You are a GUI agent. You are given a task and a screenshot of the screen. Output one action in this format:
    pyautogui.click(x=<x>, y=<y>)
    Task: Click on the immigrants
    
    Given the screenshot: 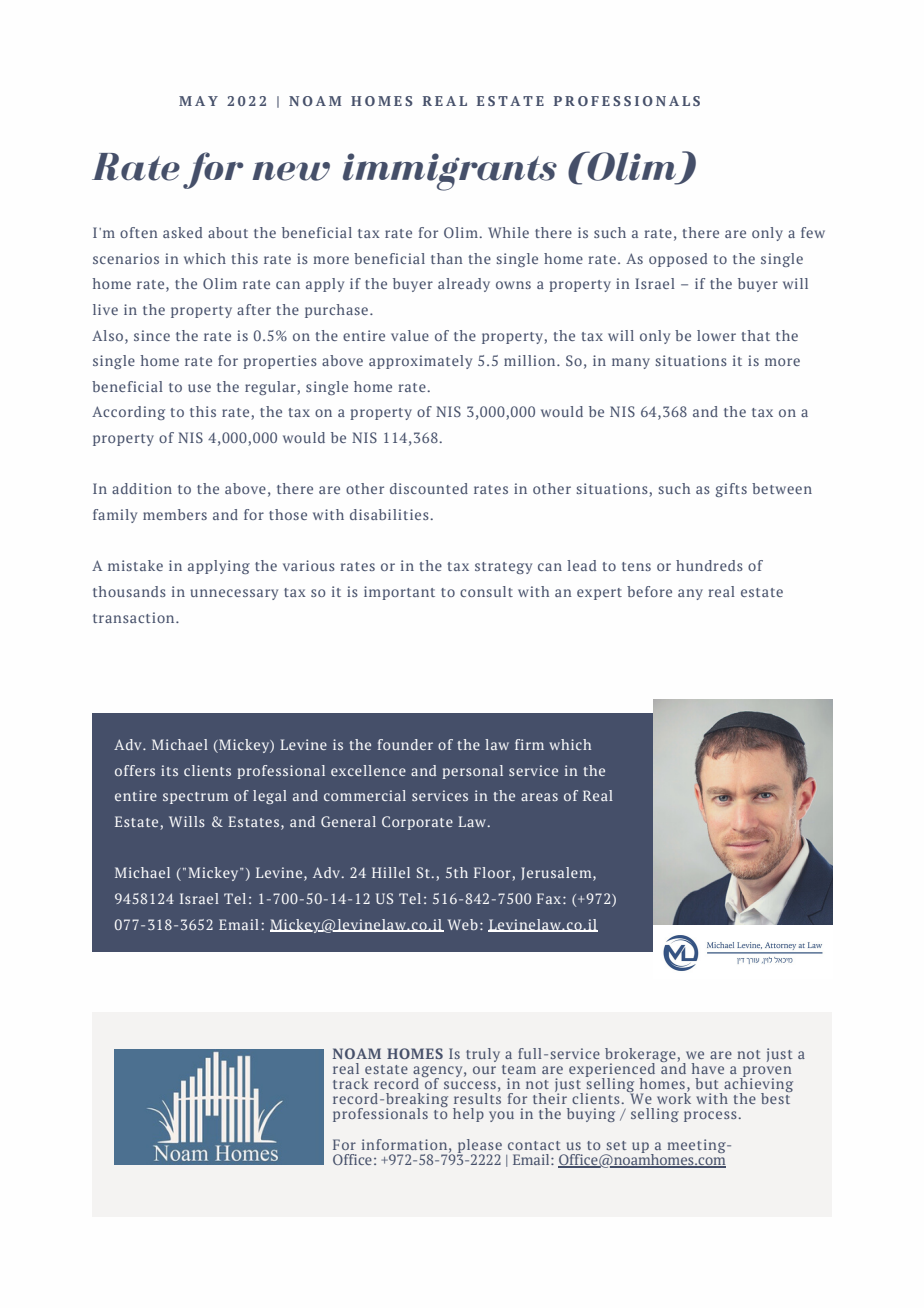 What is the action you would take?
    pyautogui.click(x=450, y=172)
